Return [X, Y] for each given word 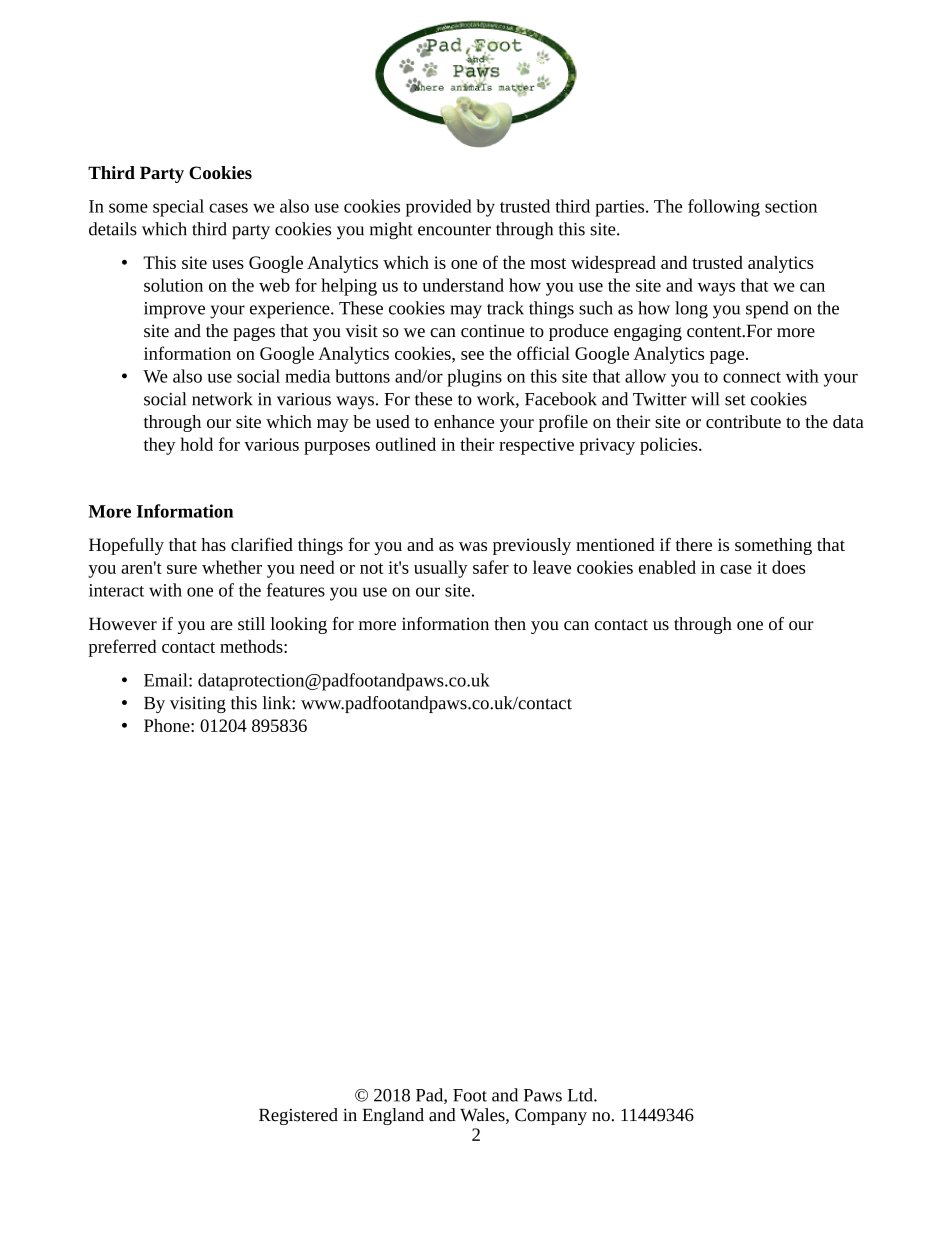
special [178, 208]
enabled [667, 567]
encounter [454, 230]
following [724, 208]
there [694, 544]
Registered [298, 1116]
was [473, 546]
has [213, 544]
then [510, 623]
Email [167, 680]
